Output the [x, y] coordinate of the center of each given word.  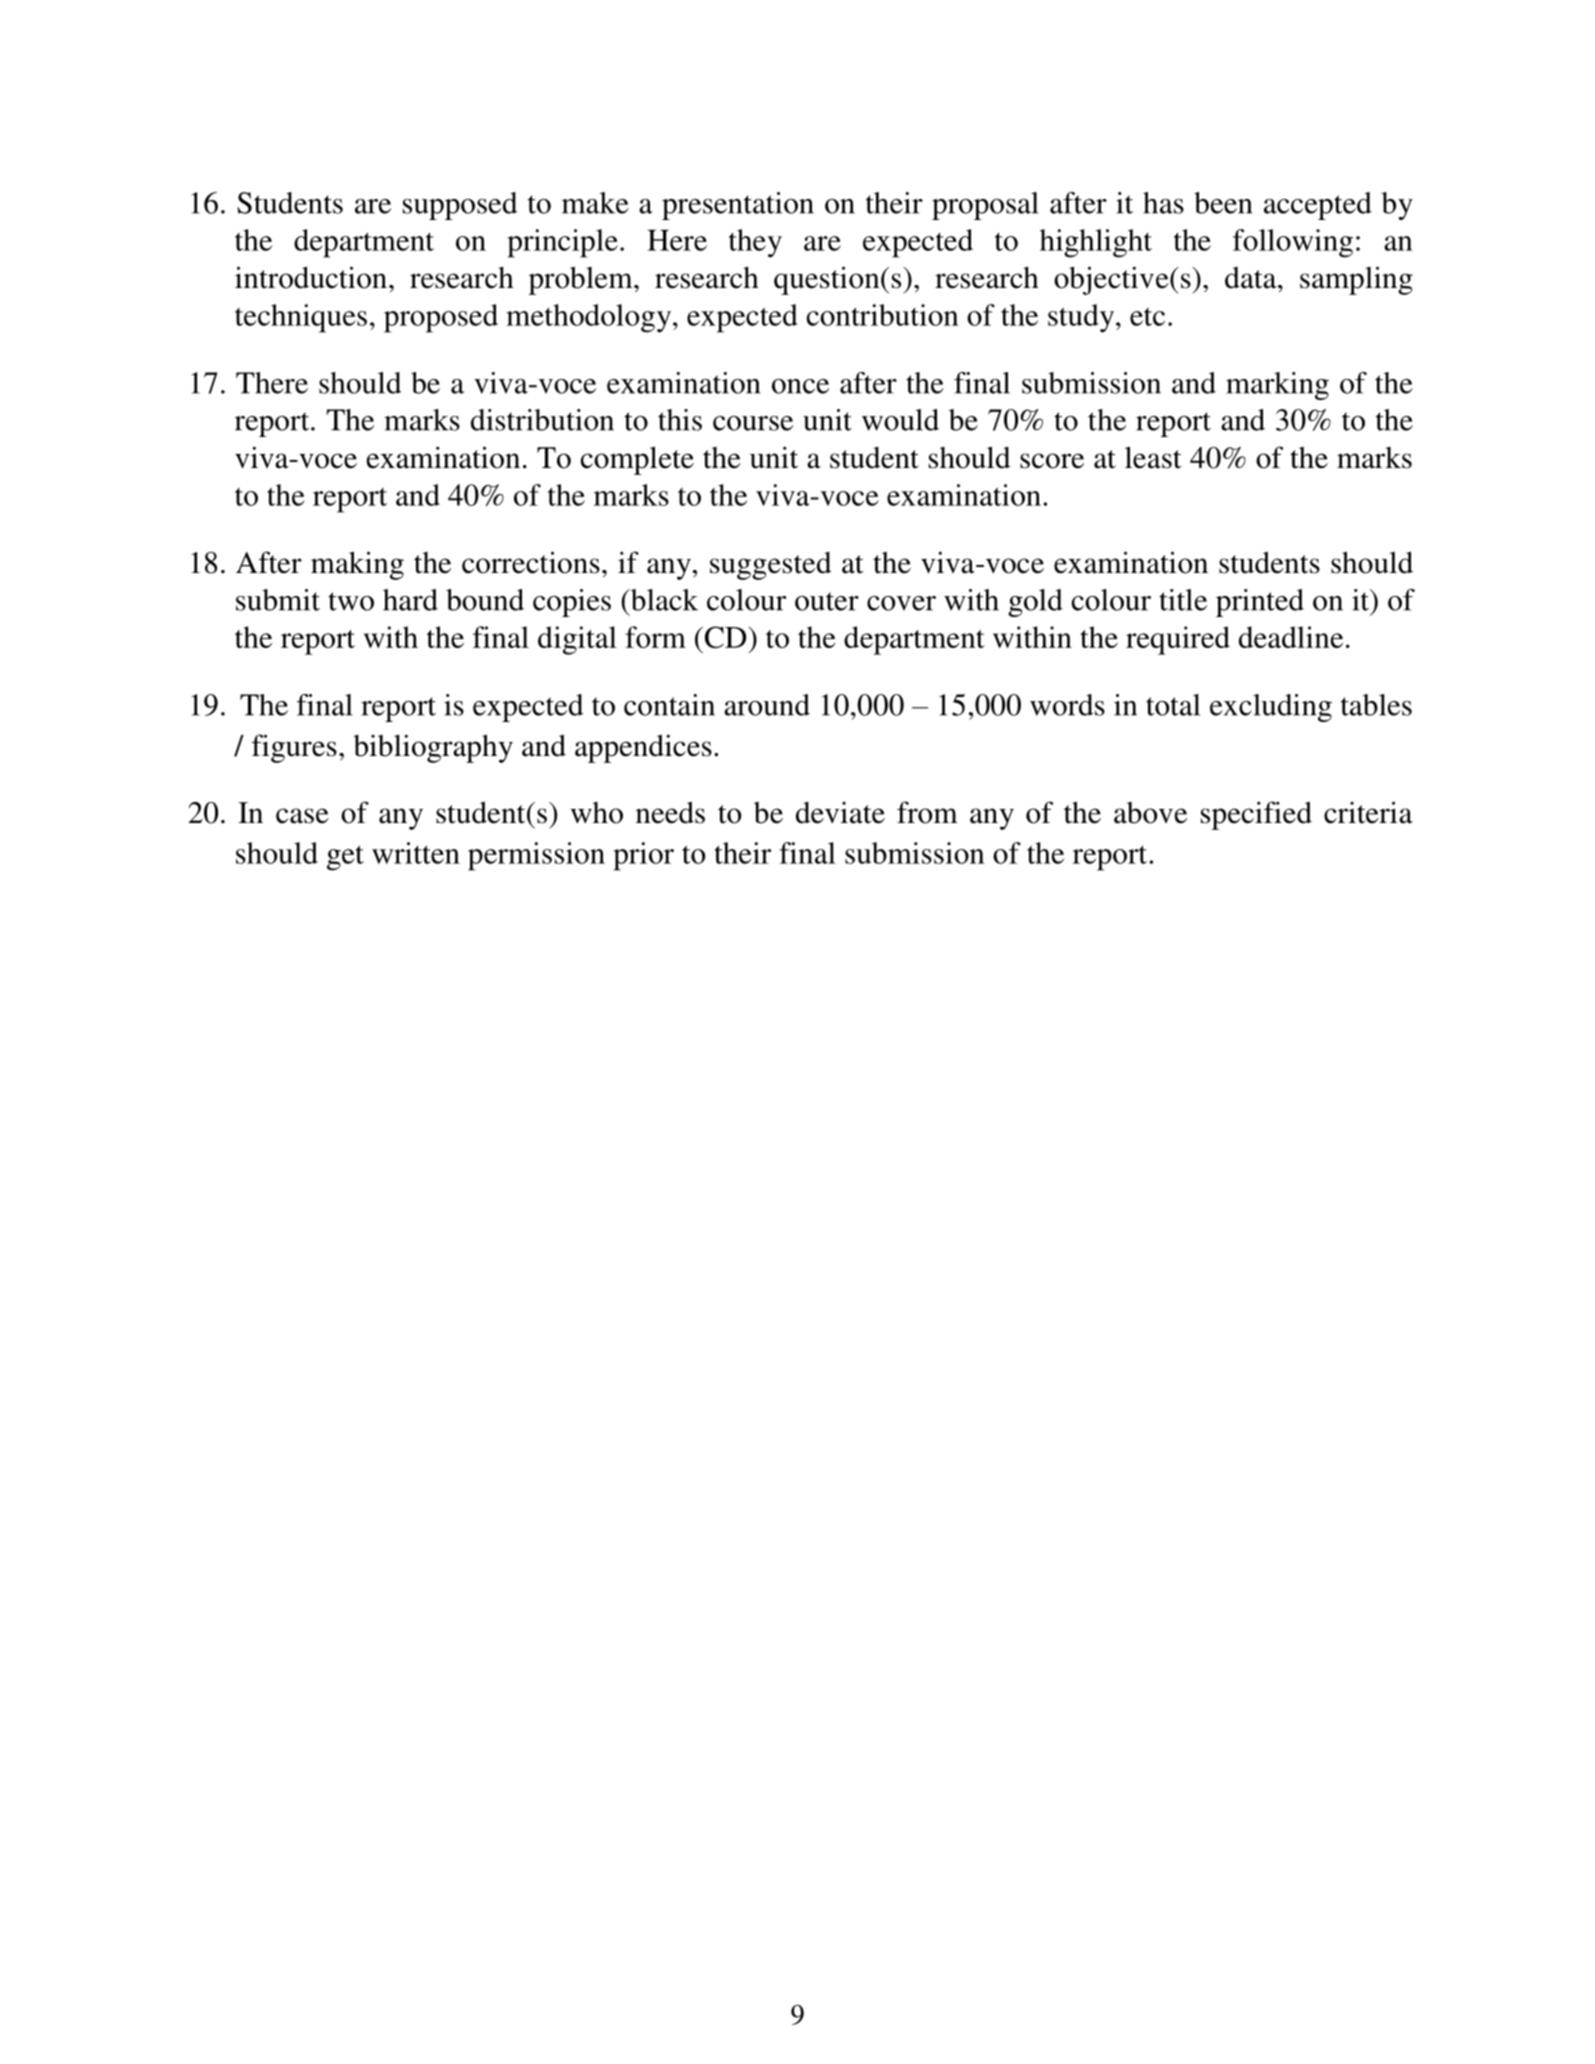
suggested [771, 566]
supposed [460, 206]
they [755, 243]
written [416, 853]
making [357, 565]
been [1223, 203]
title [1183, 600]
